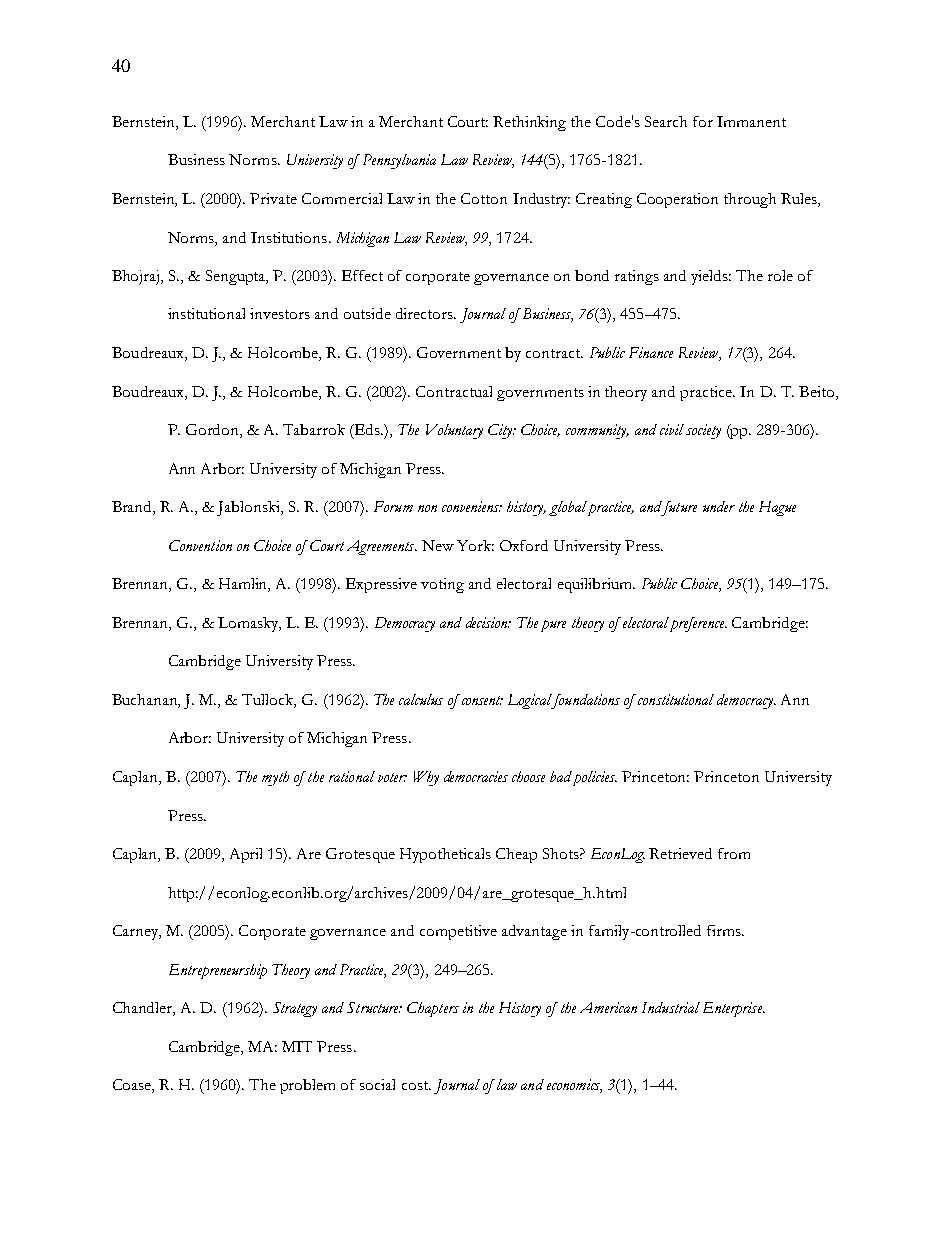  Describe the element at coordinates (200, 545) in the screenshot. I see `Convention` at that location.
